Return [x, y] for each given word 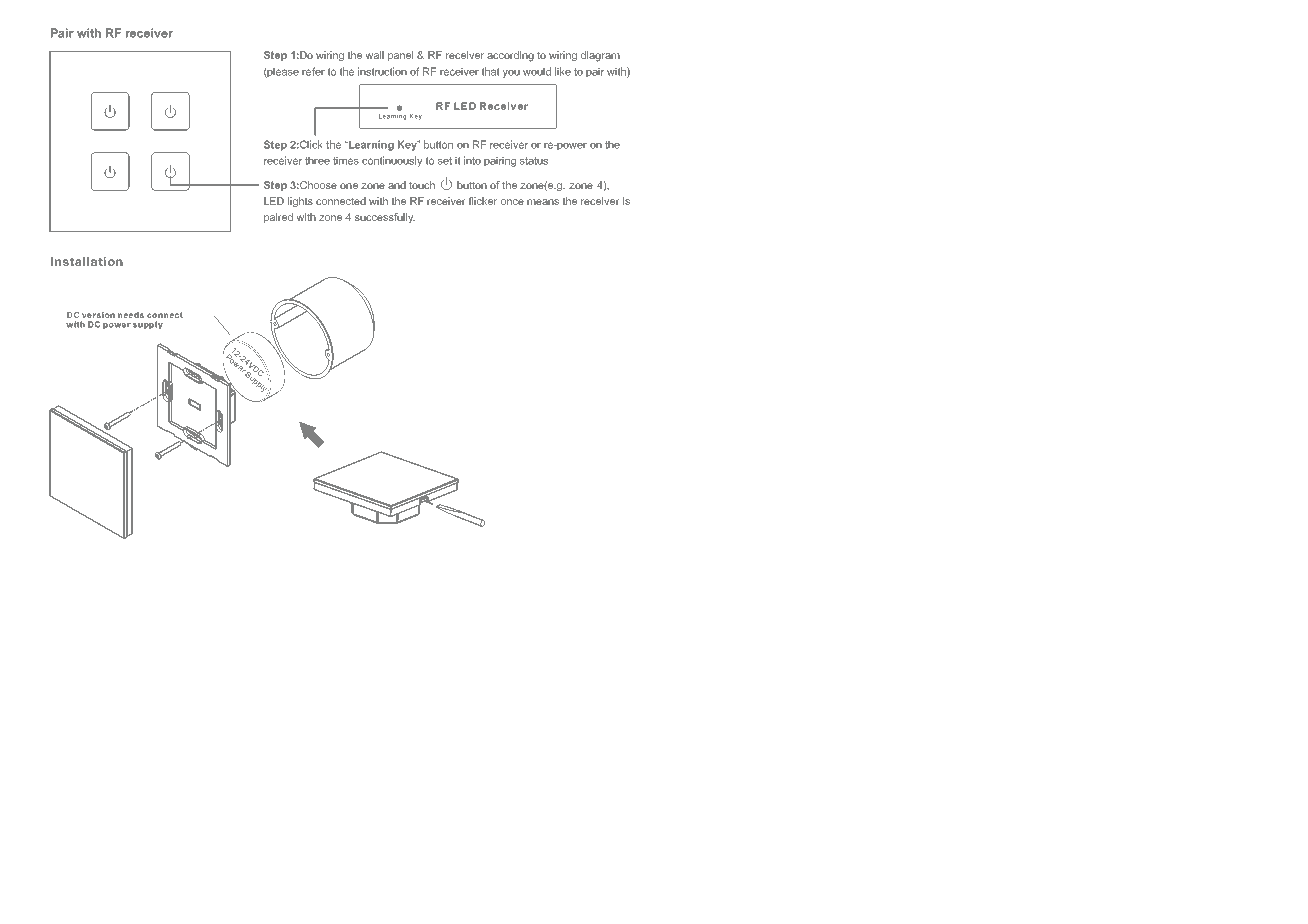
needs [131, 315]
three [317, 160]
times [346, 160]
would [537, 71]
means [543, 202]
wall [374, 55]
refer [313, 71]
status [534, 161]
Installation [87, 261]
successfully [385, 218]
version [98, 315]
